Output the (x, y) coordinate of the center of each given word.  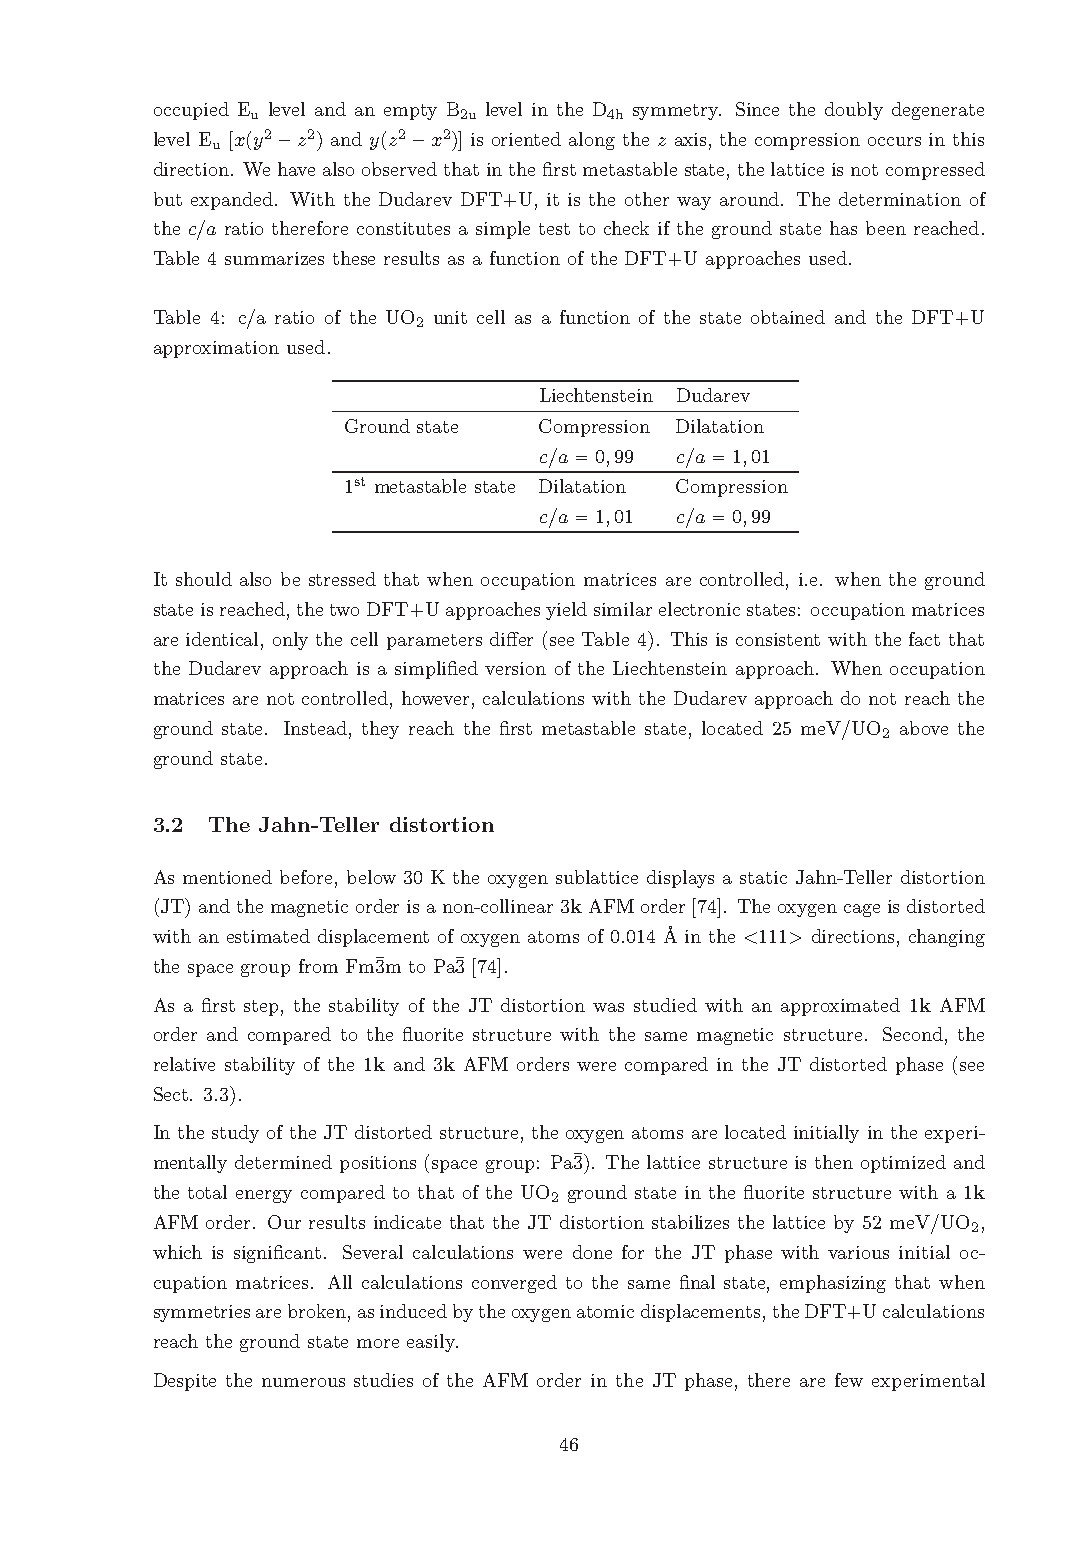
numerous (303, 1382)
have (296, 169)
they (380, 730)
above (924, 728)
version (515, 668)
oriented (526, 139)
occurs (894, 141)
